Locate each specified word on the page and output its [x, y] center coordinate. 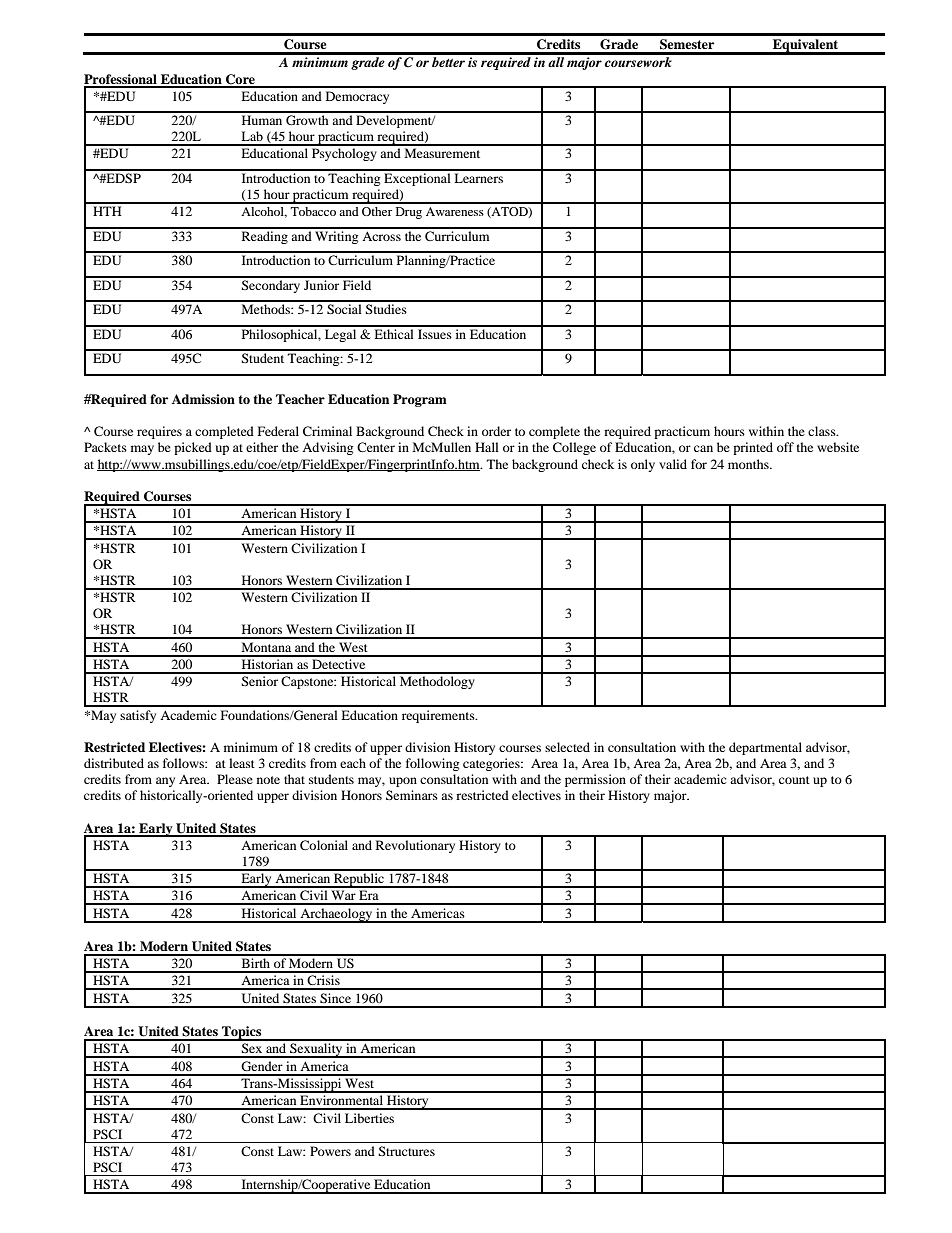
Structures [406, 1151]
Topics [242, 1033]
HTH [107, 211]
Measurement [442, 153]
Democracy [357, 97]
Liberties [369, 1118]
